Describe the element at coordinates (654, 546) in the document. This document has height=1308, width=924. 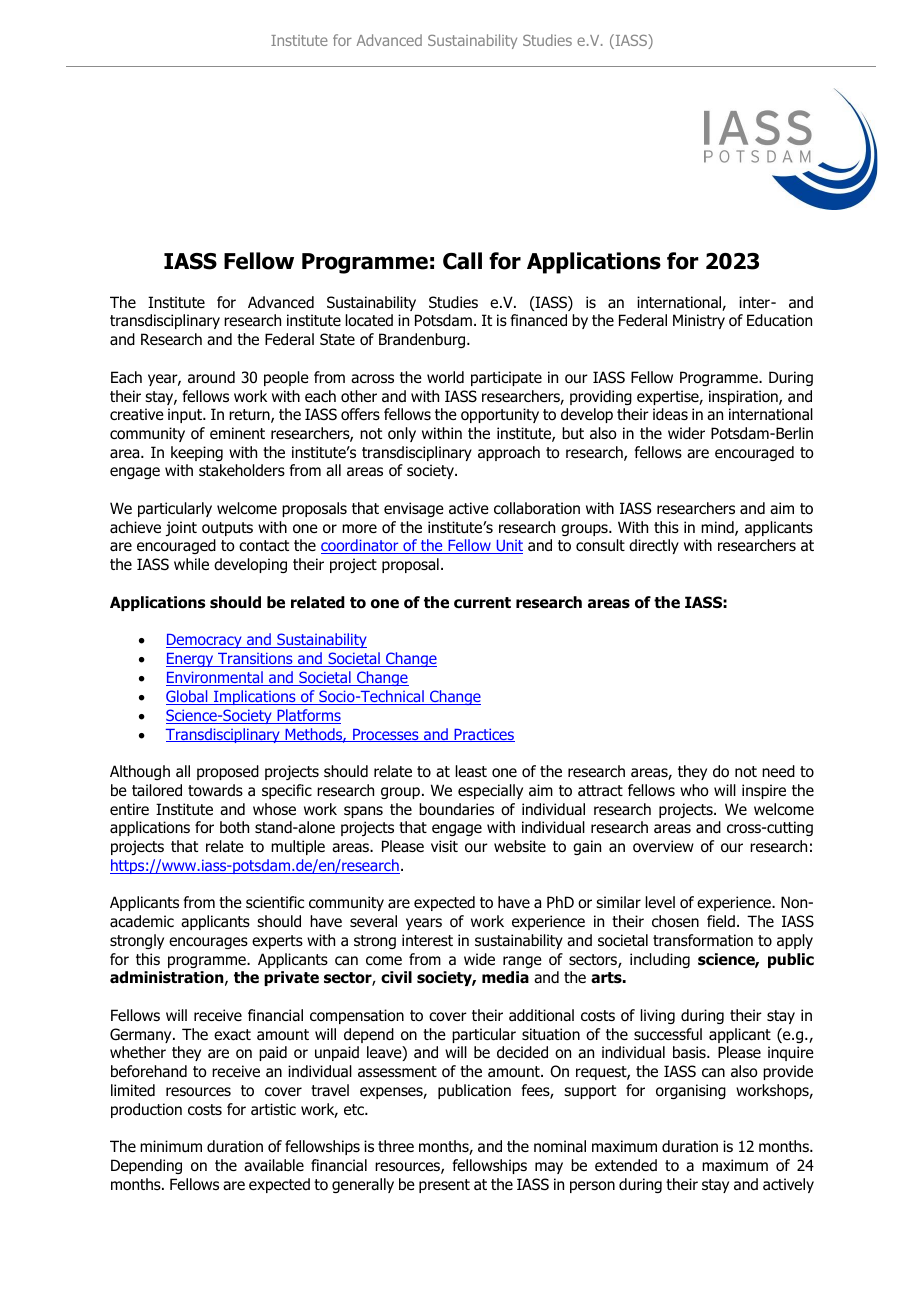
I see `directly` at that location.
